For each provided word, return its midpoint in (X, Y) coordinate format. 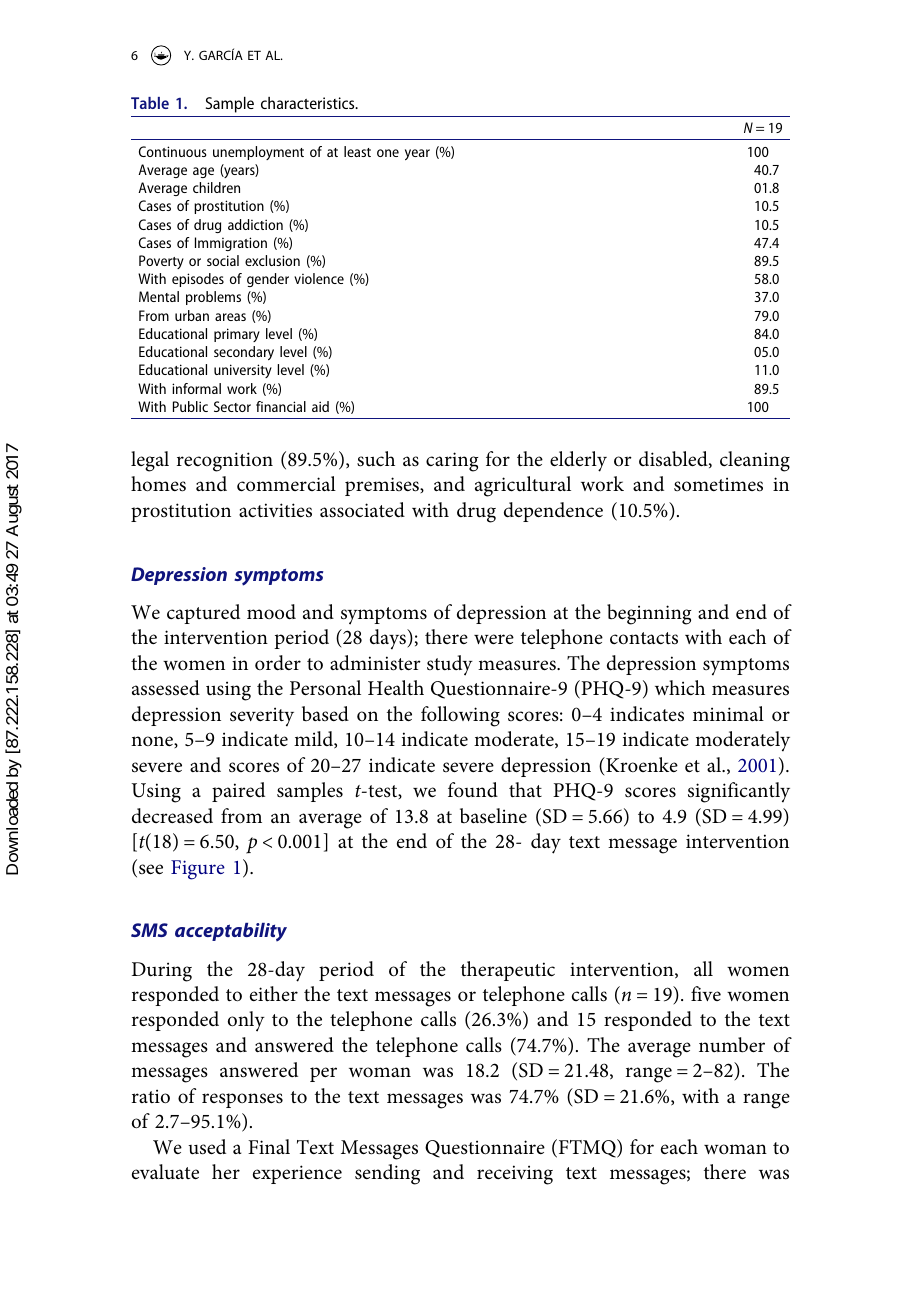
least (357, 151)
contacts (644, 638)
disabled (674, 459)
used (207, 1147)
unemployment (258, 153)
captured (203, 614)
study (450, 665)
